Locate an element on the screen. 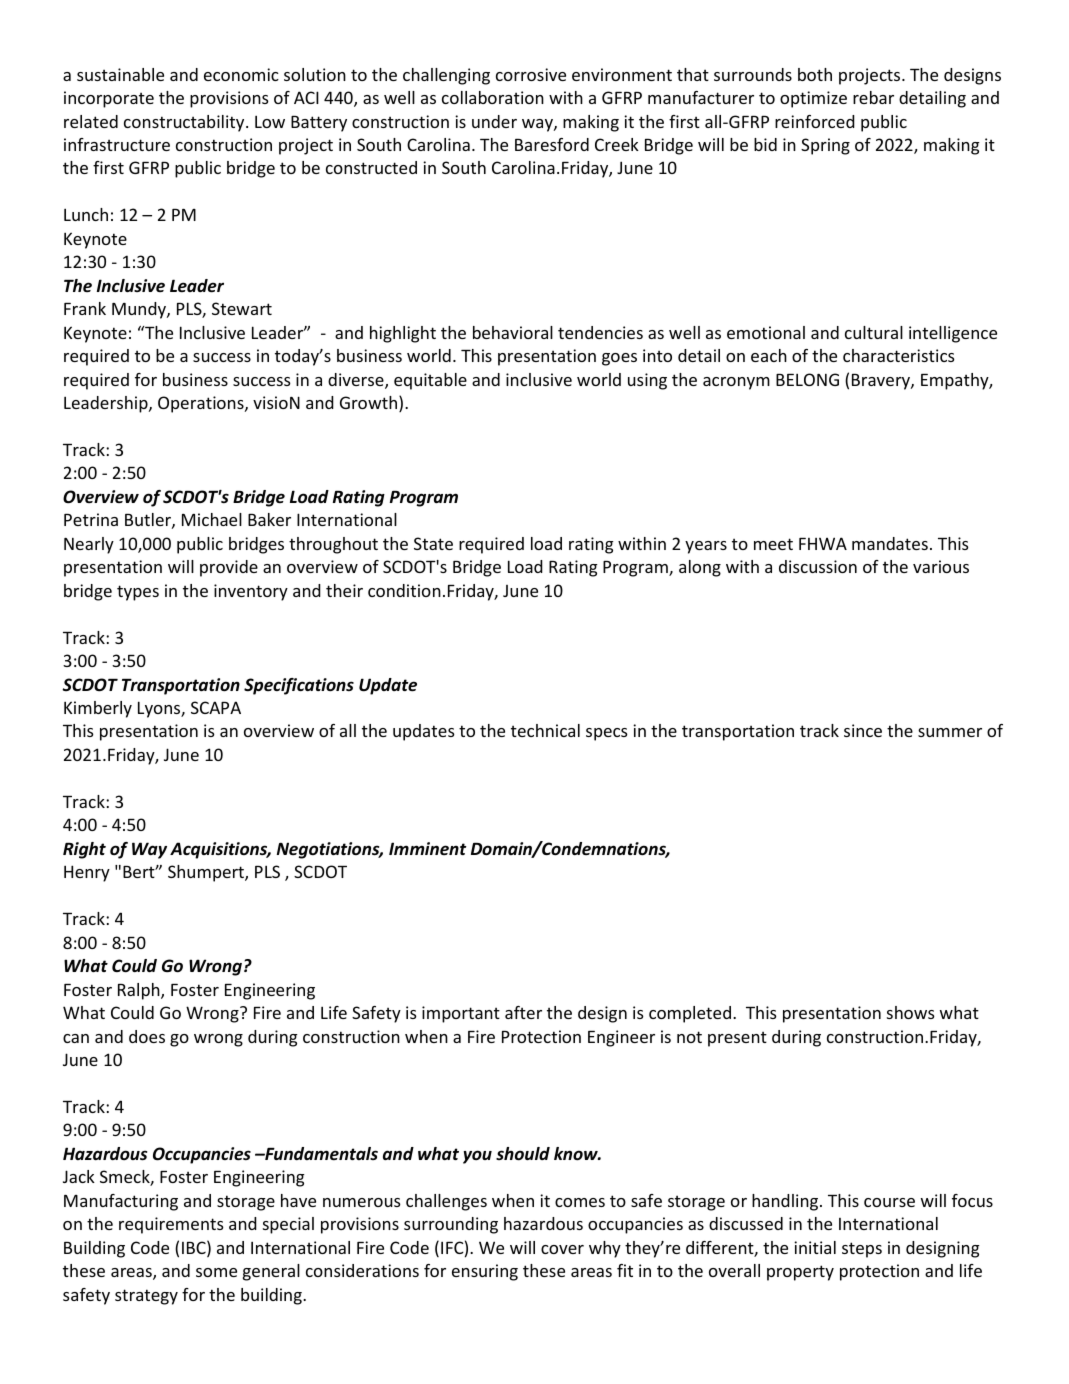 The width and height of the screenshot is (1069, 1384). since is located at coordinates (863, 730).
